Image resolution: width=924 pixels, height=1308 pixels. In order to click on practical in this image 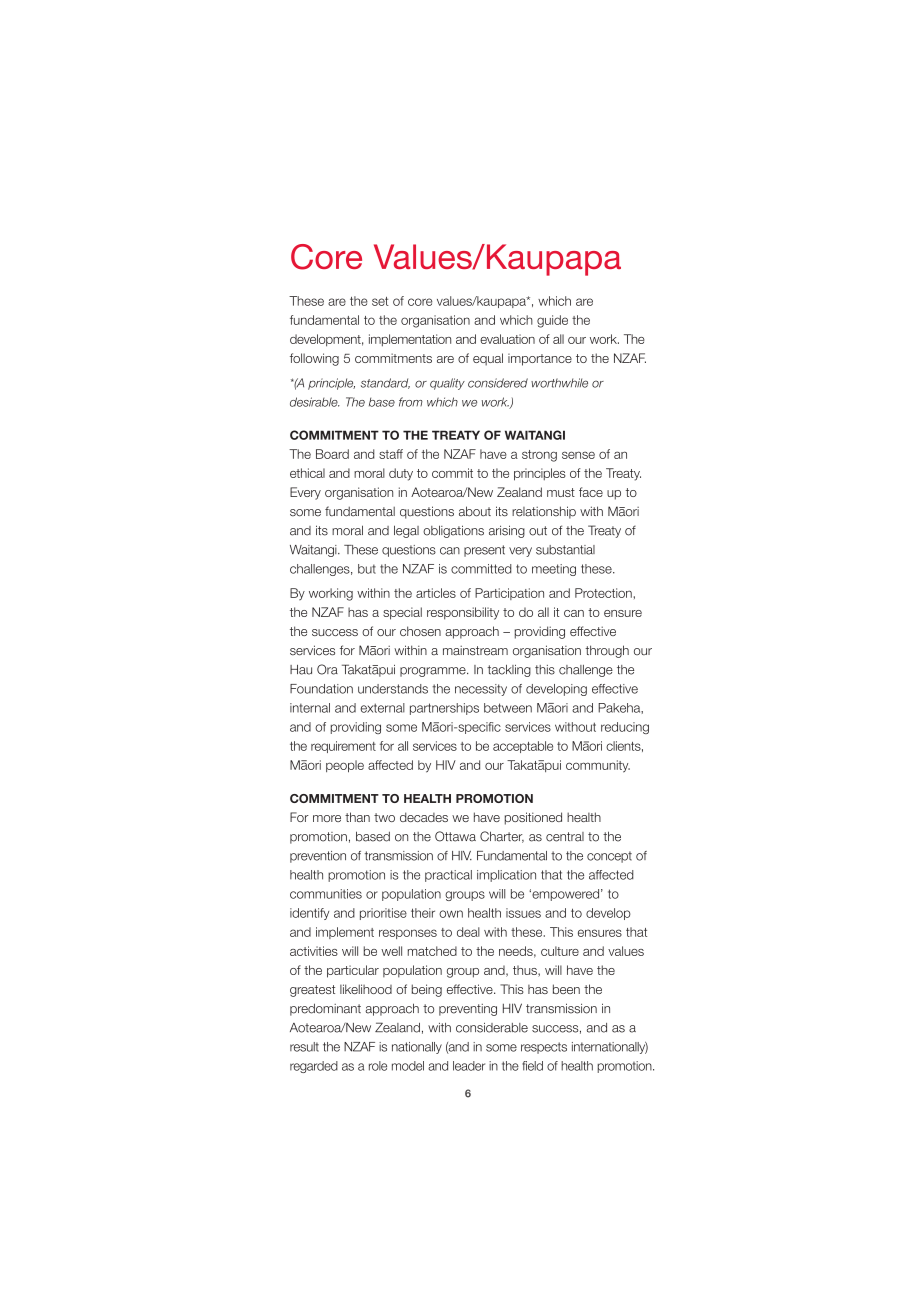, I will do `click(448, 876)`.
